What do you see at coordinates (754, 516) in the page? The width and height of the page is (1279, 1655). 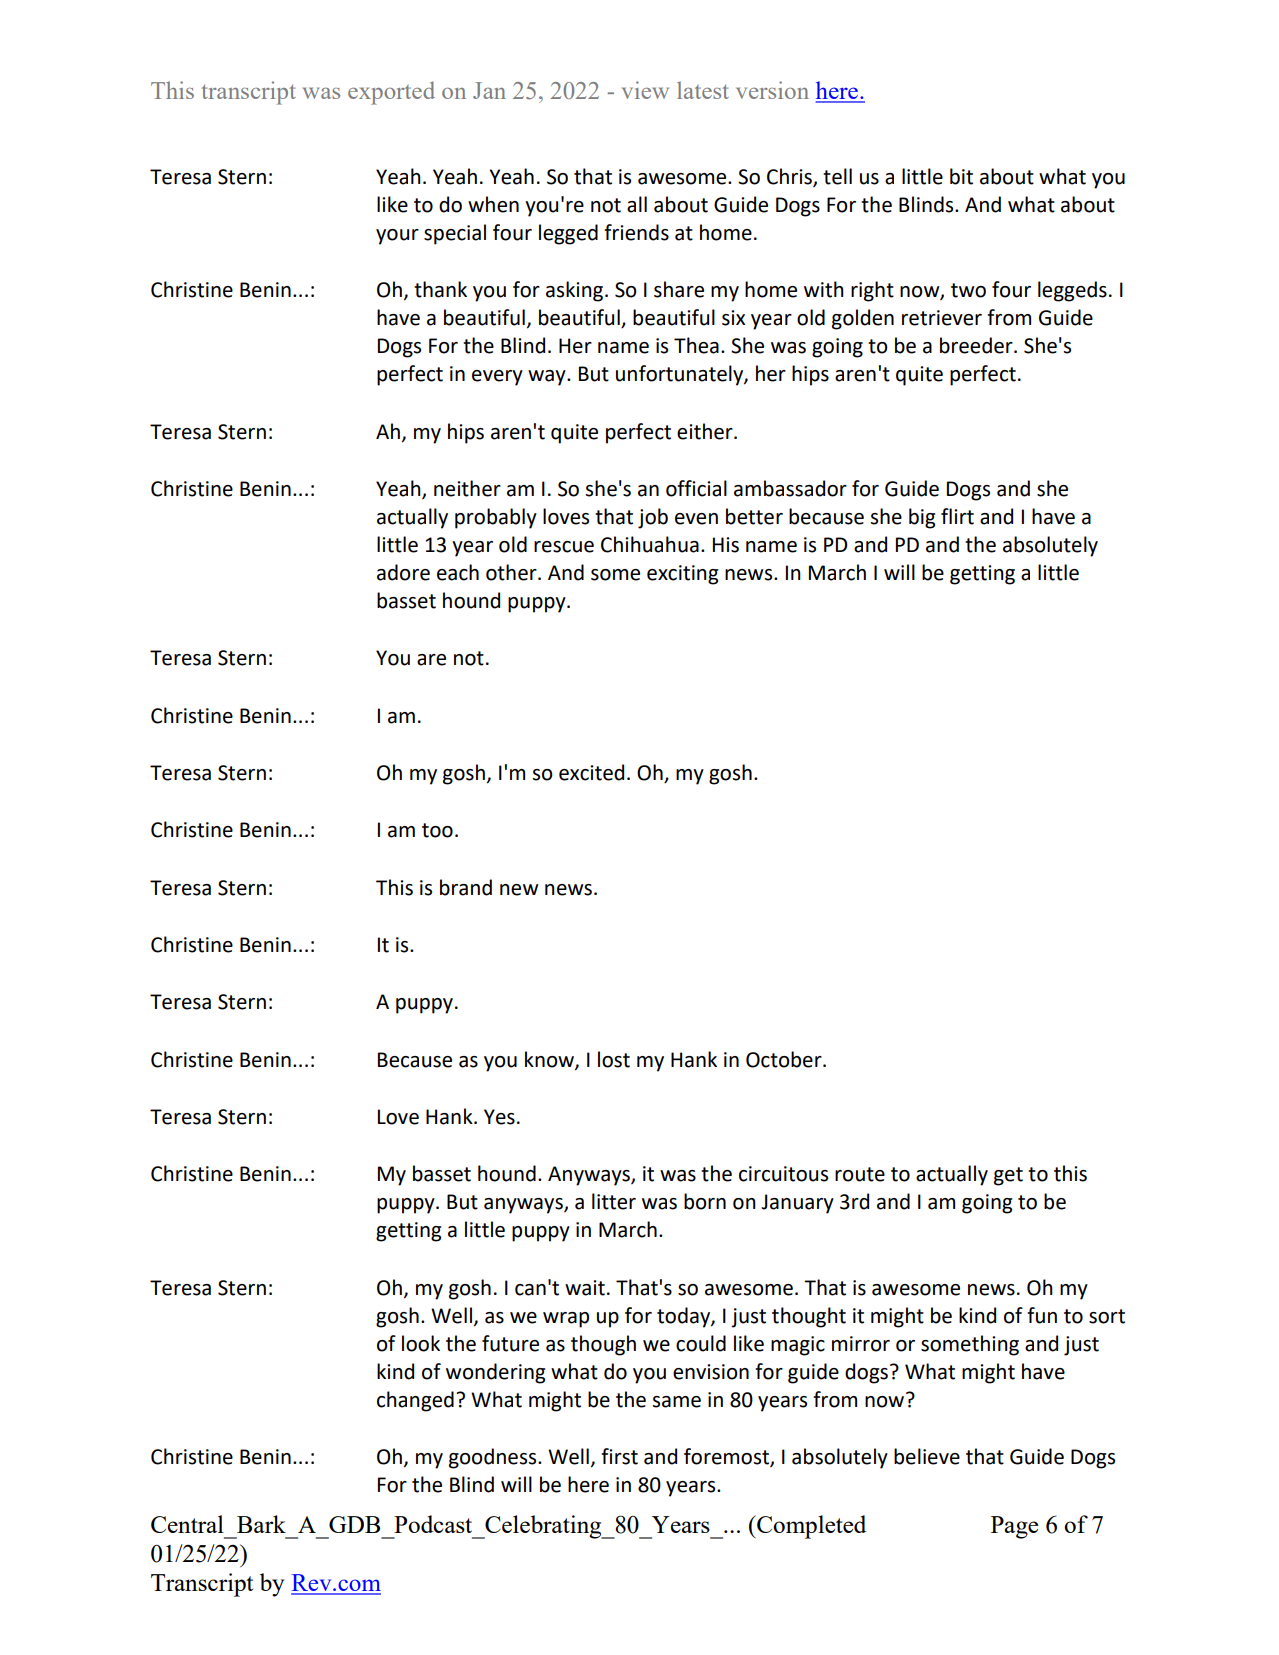 I see `better` at bounding box center [754, 516].
